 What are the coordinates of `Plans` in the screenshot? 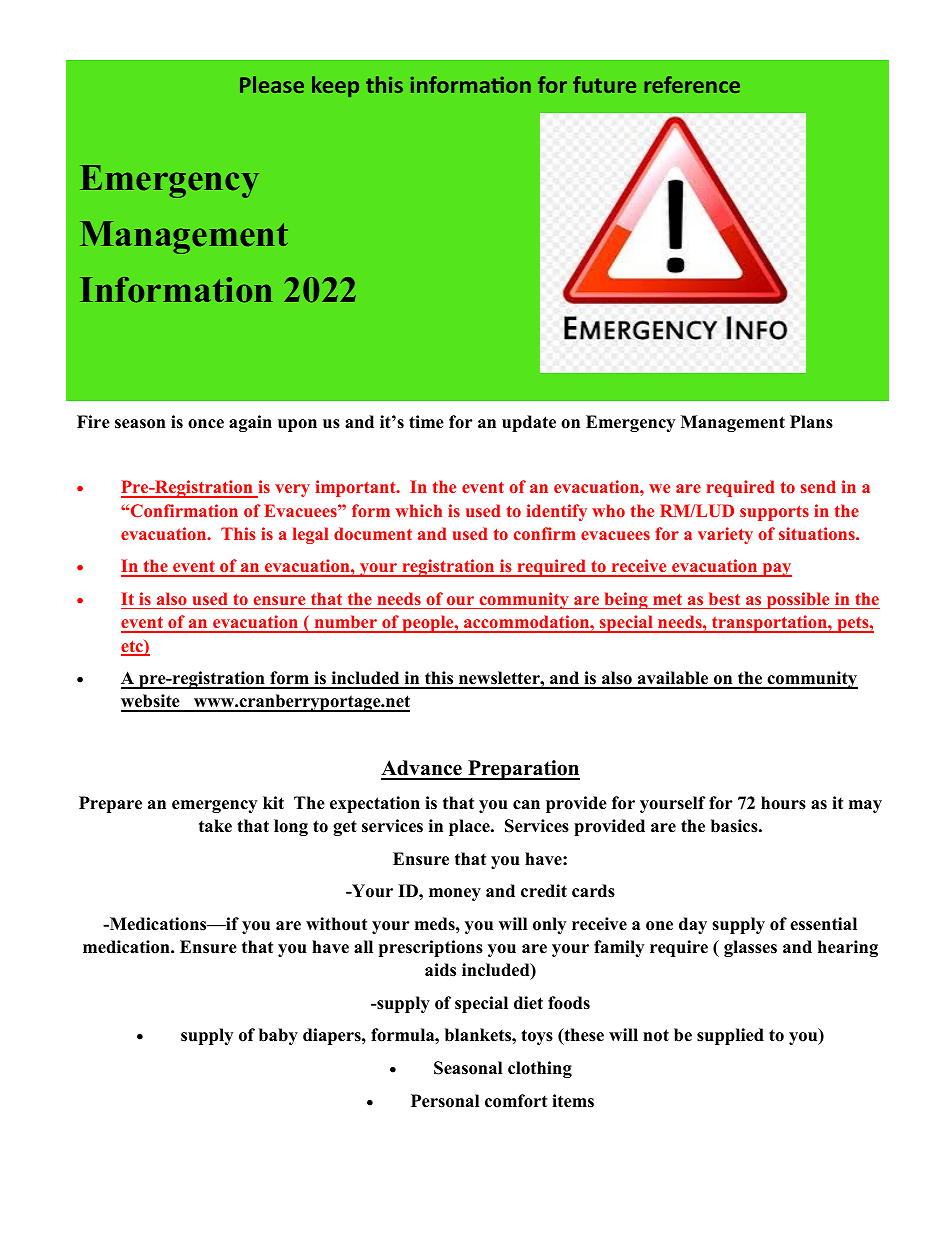 It's located at (811, 422).
